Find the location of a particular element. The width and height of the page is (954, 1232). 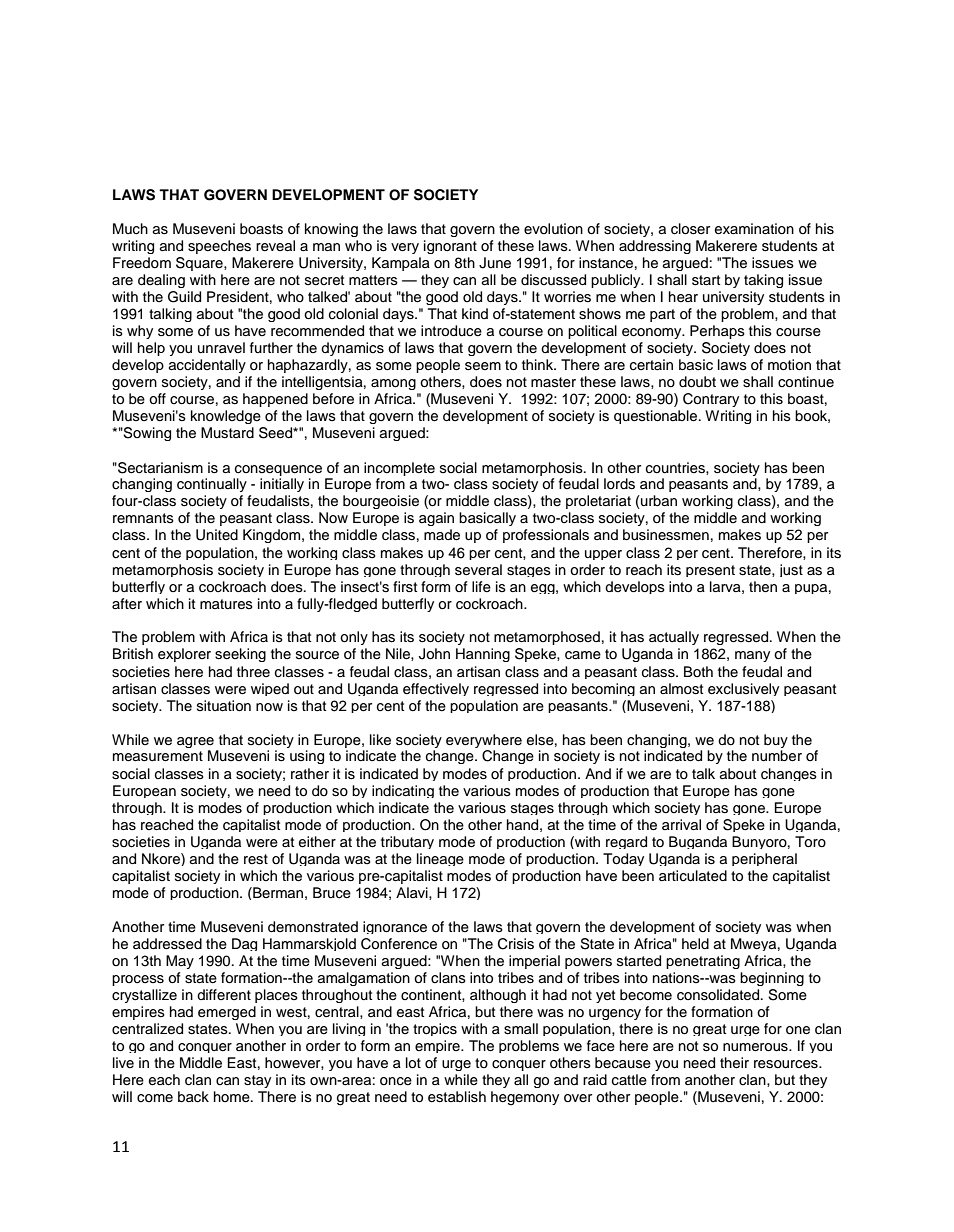

many is located at coordinates (752, 656).
